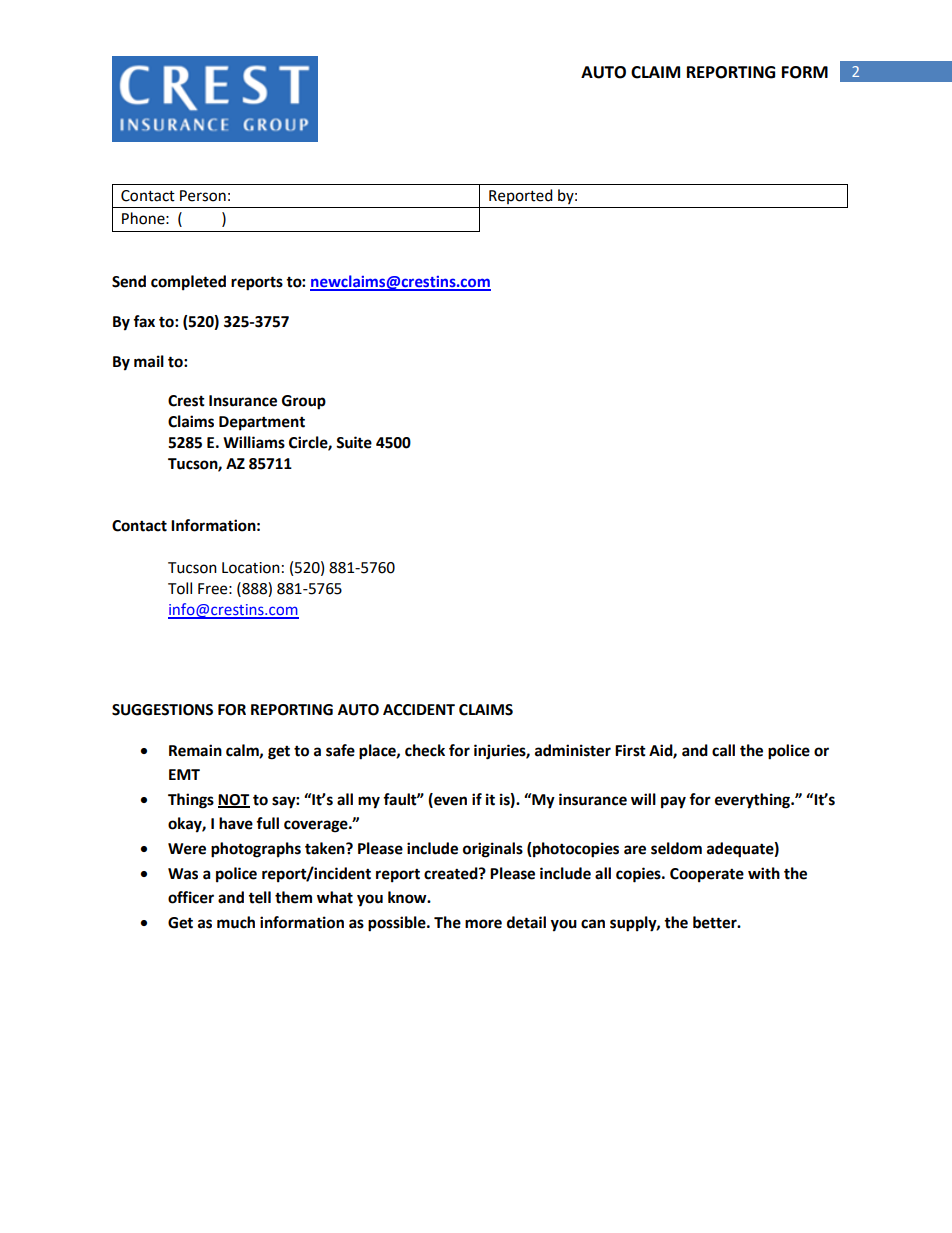 The image size is (952, 1233). What do you see at coordinates (419, 710) in the page?
I see `ACCIDENT` at bounding box center [419, 710].
